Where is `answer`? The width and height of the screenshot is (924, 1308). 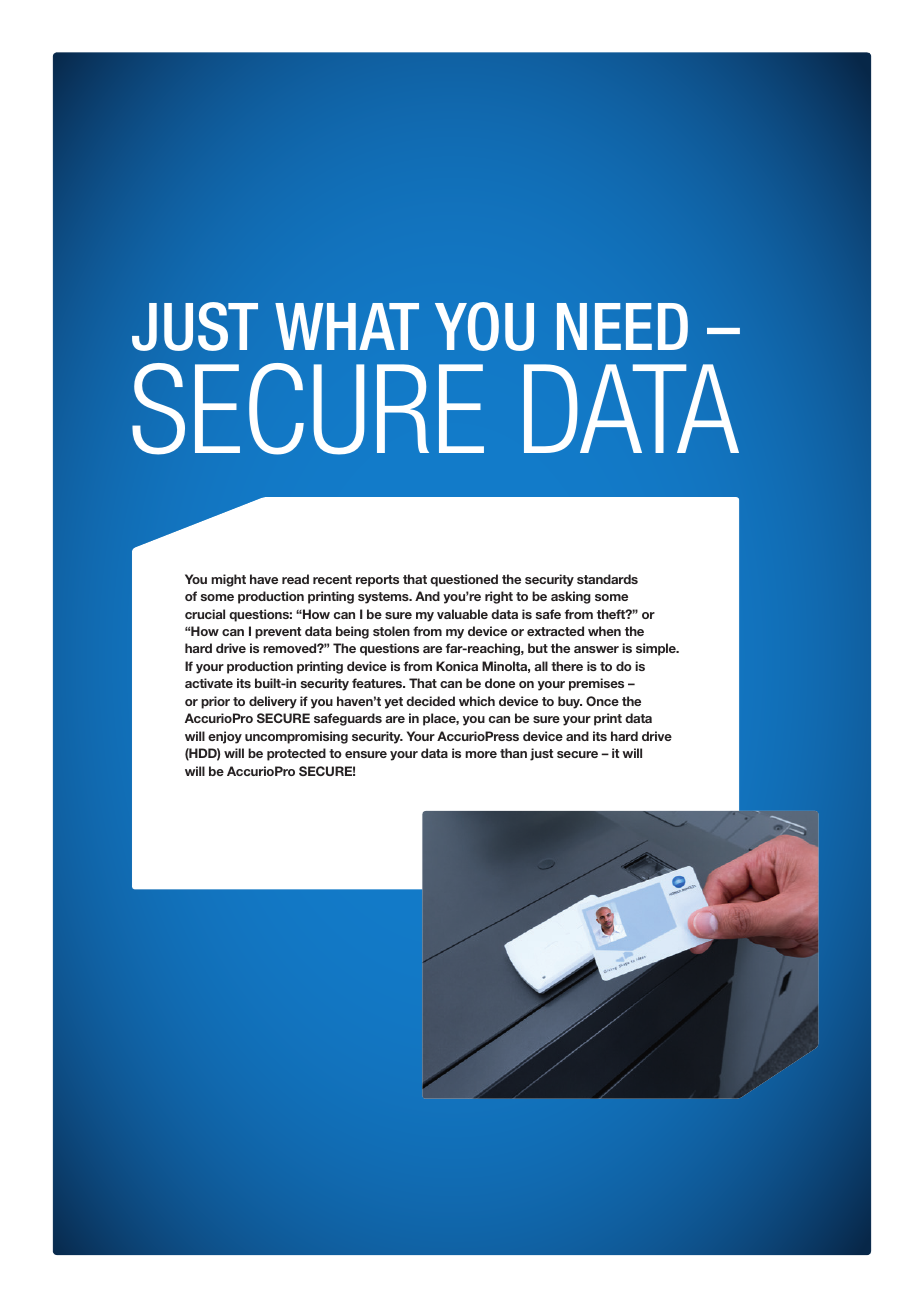 answer is located at coordinates (596, 649).
